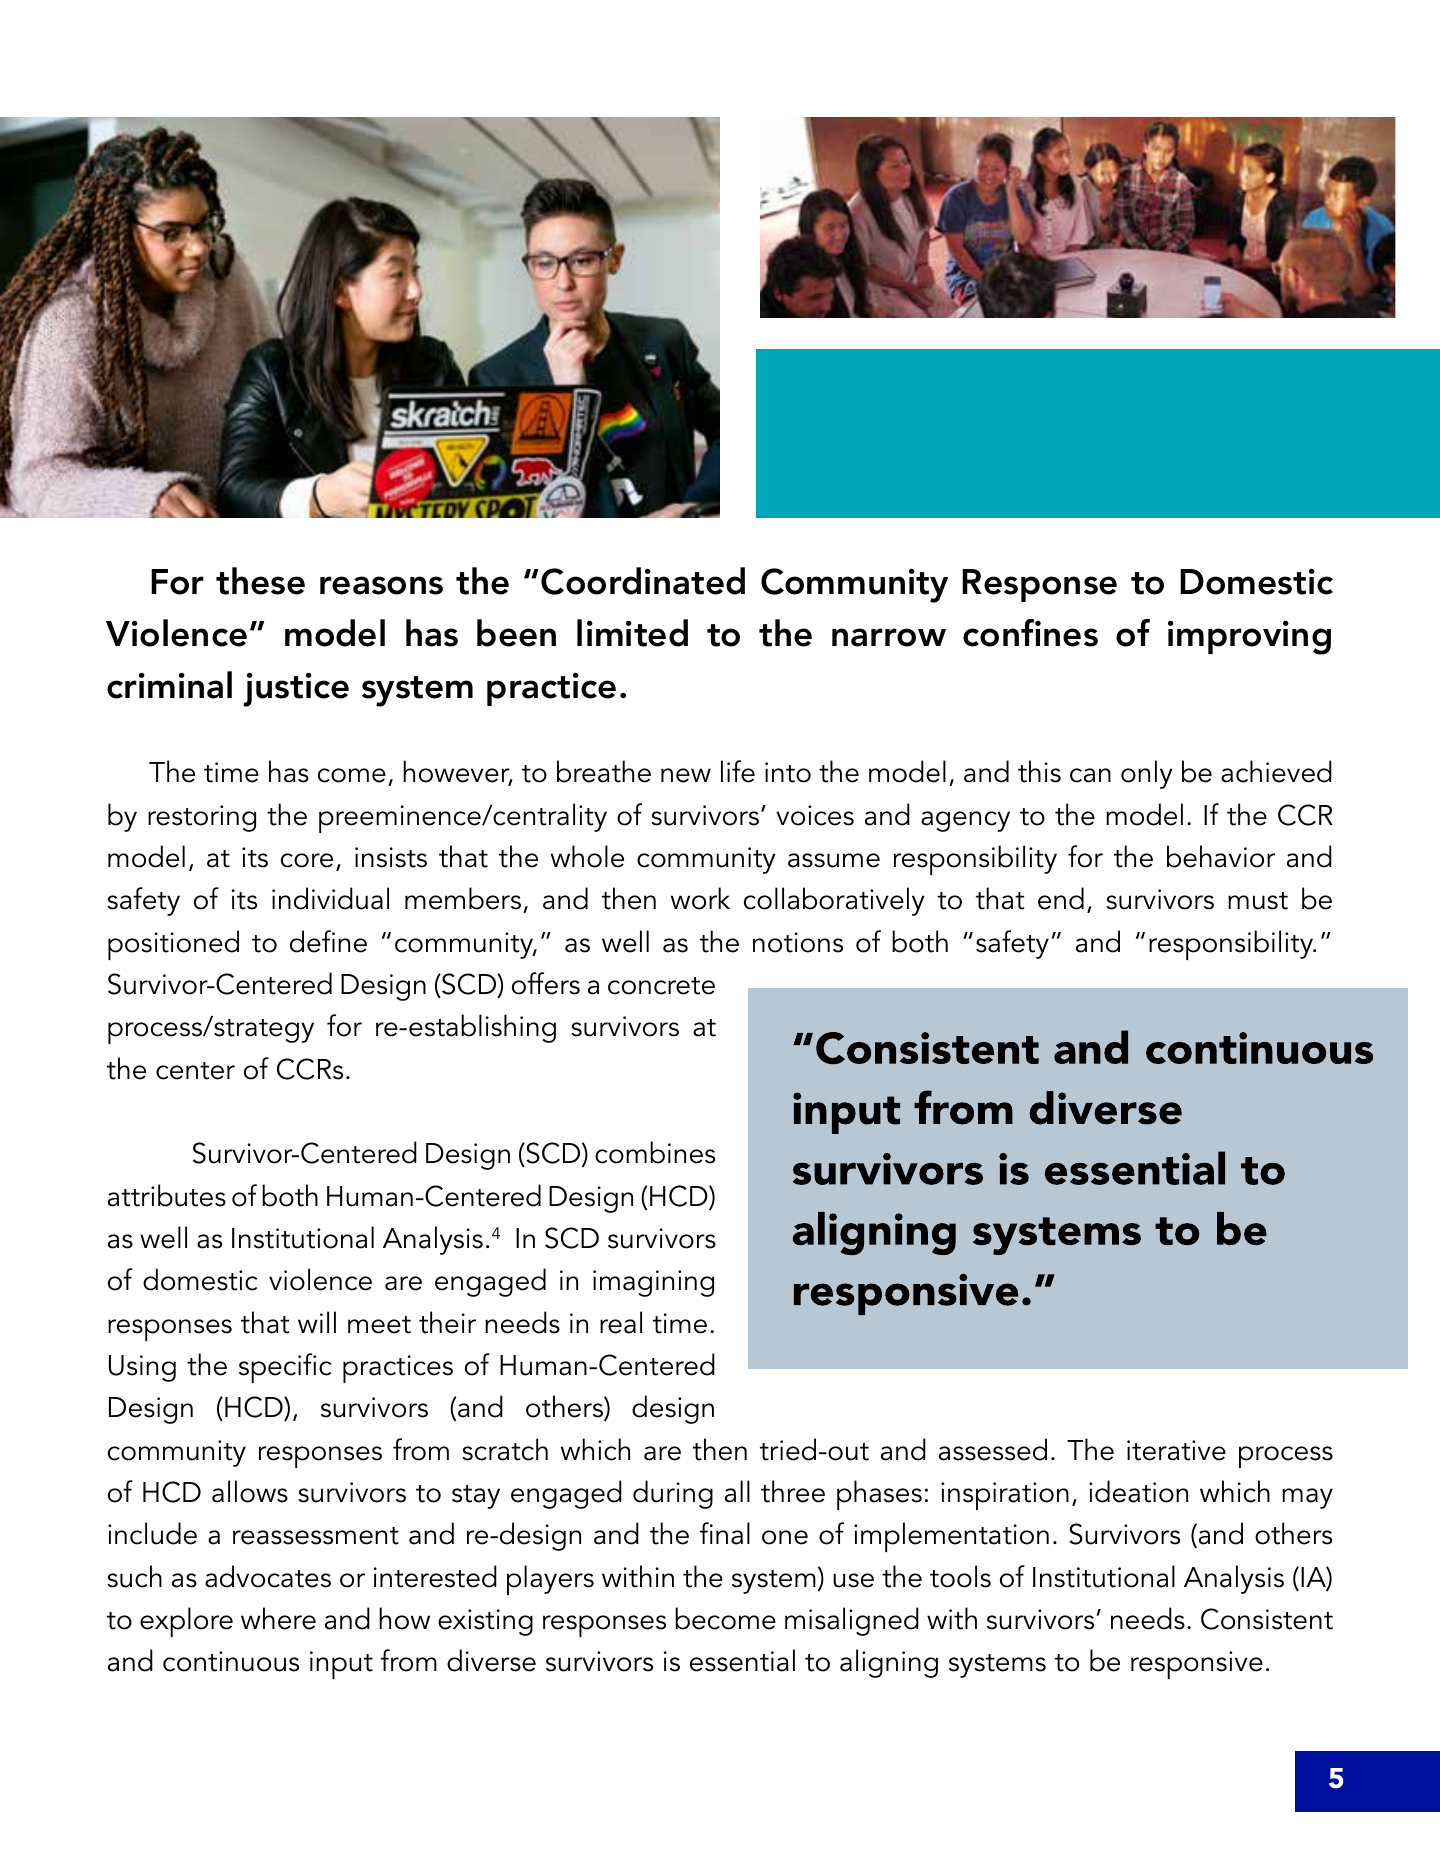 This image has height=1863, width=1440. What do you see at coordinates (742, 1660) in the image?
I see `essential` at bounding box center [742, 1660].
